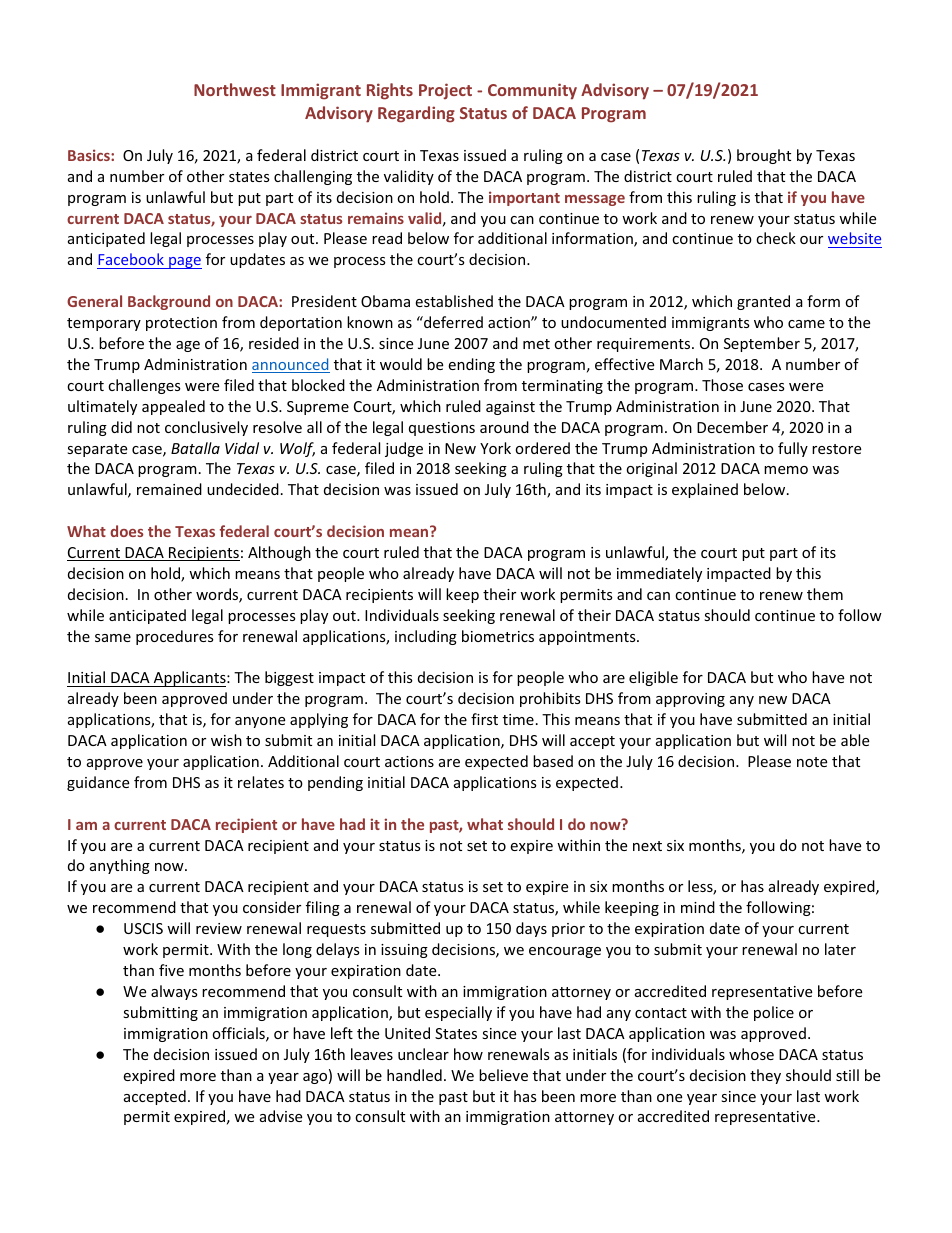 This screenshot has width=952, height=1233. What do you see at coordinates (452, 322) in the screenshot?
I see `deferred` at bounding box center [452, 322].
